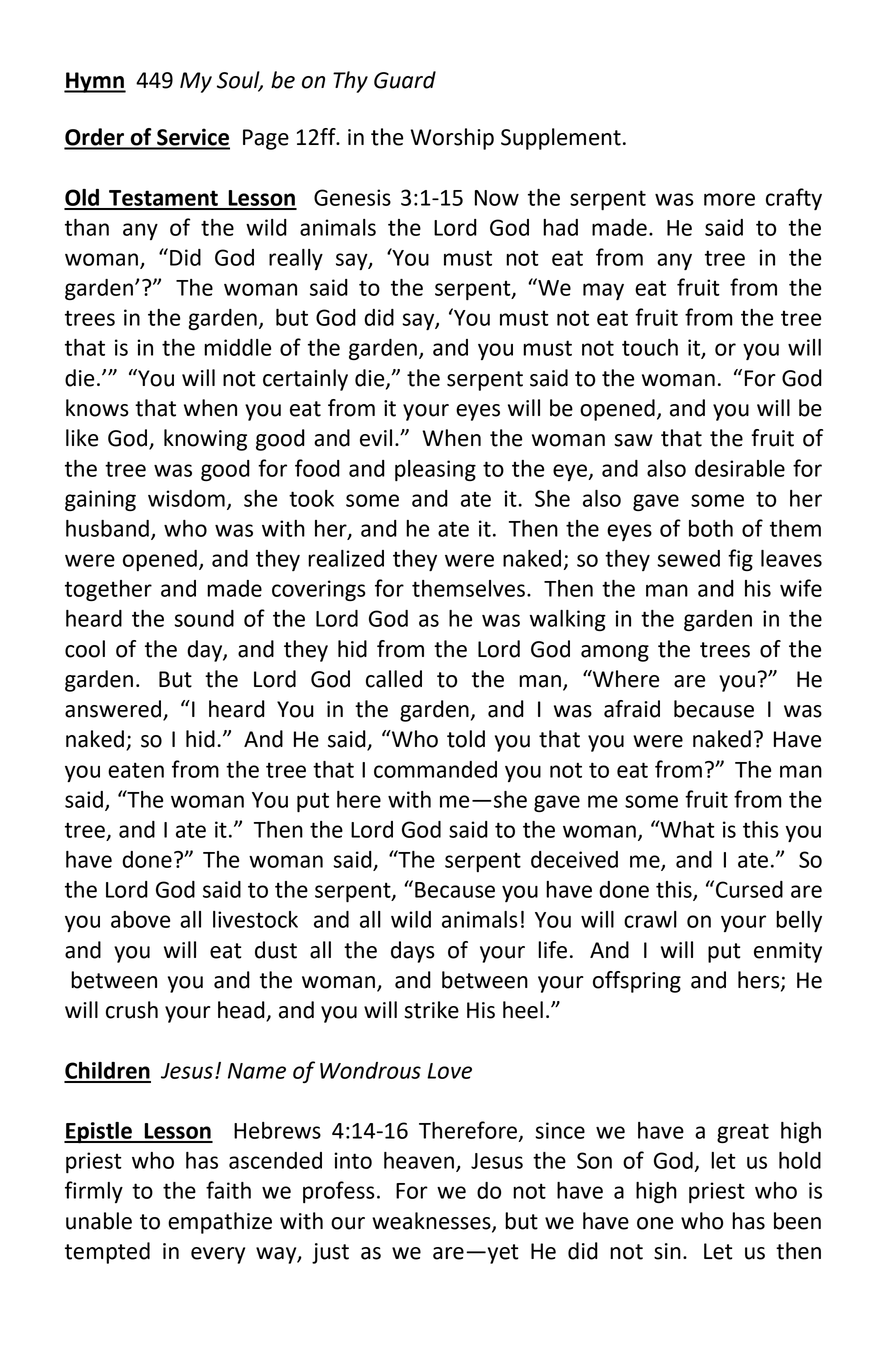  I want to click on weaknesses, so click(432, 1221).
